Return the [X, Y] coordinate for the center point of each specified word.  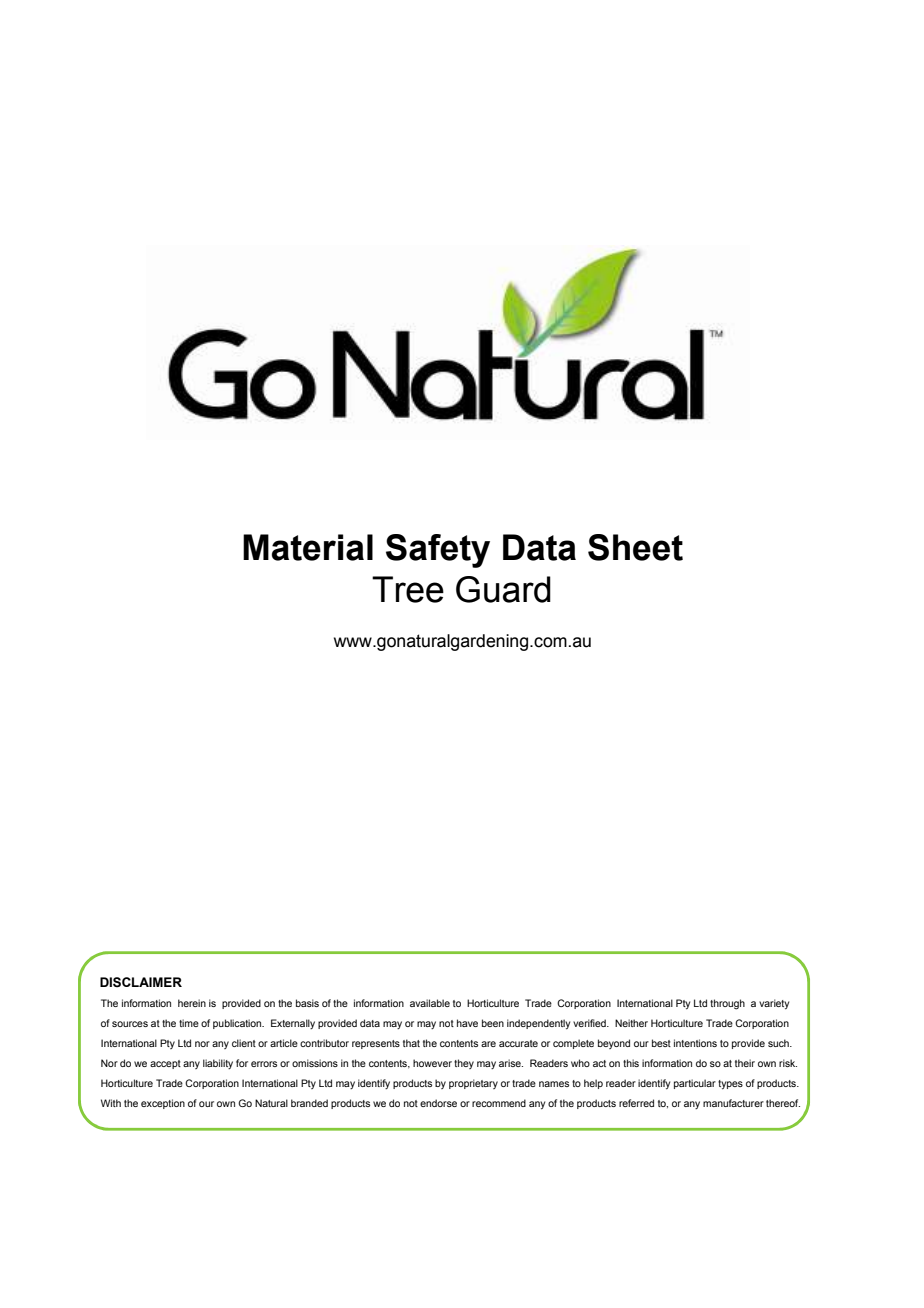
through [727, 1004]
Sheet [635, 547]
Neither [631, 1023]
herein [192, 1003]
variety [774, 1004]
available [430, 1003]
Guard [503, 589]
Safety [438, 551]
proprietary [473, 1084]
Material [308, 547]
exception [163, 1104]
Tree [408, 589]
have [467, 1023]
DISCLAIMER [141, 982]
